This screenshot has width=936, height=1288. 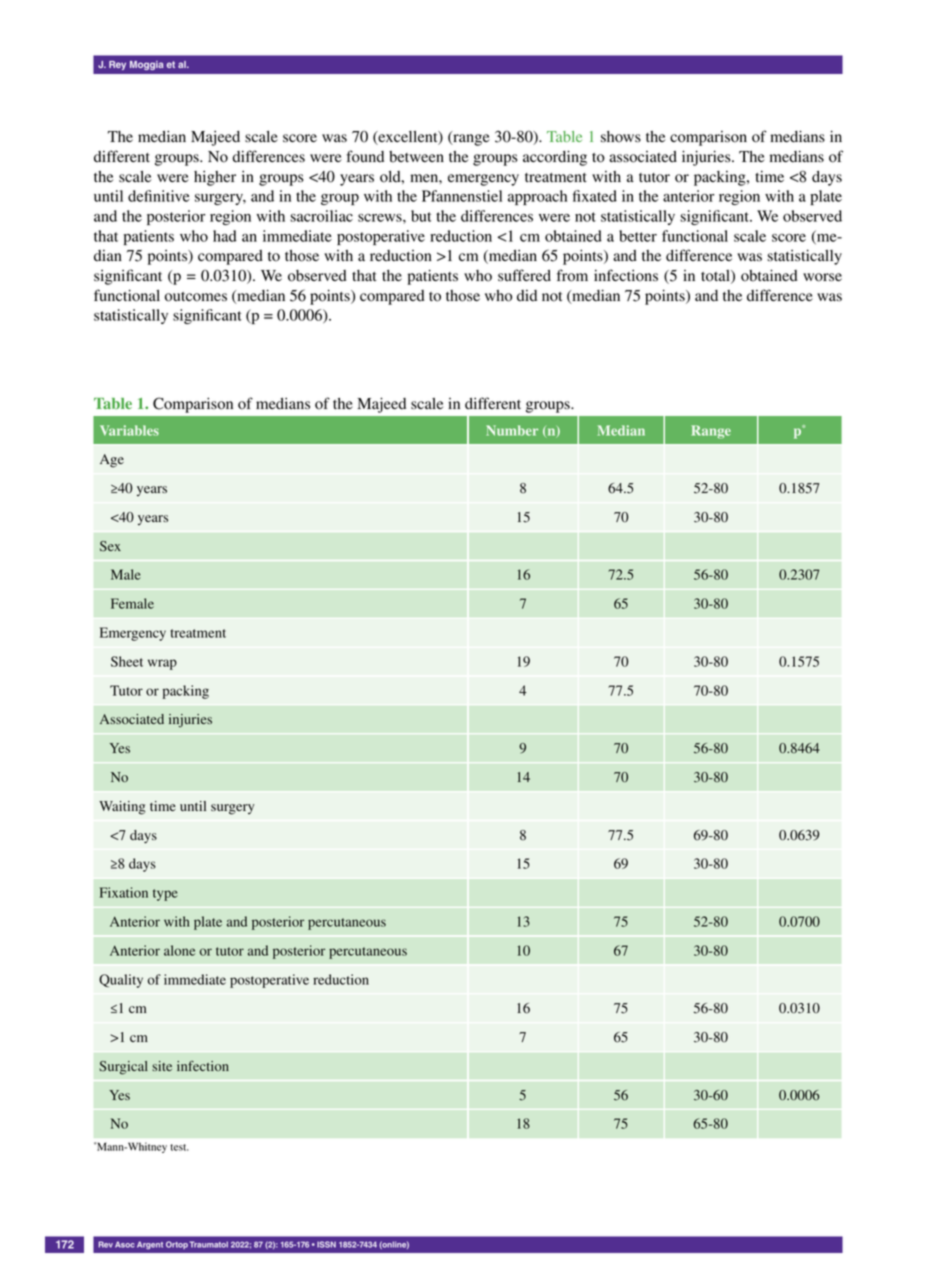 I want to click on wrap, so click(x=162, y=664).
